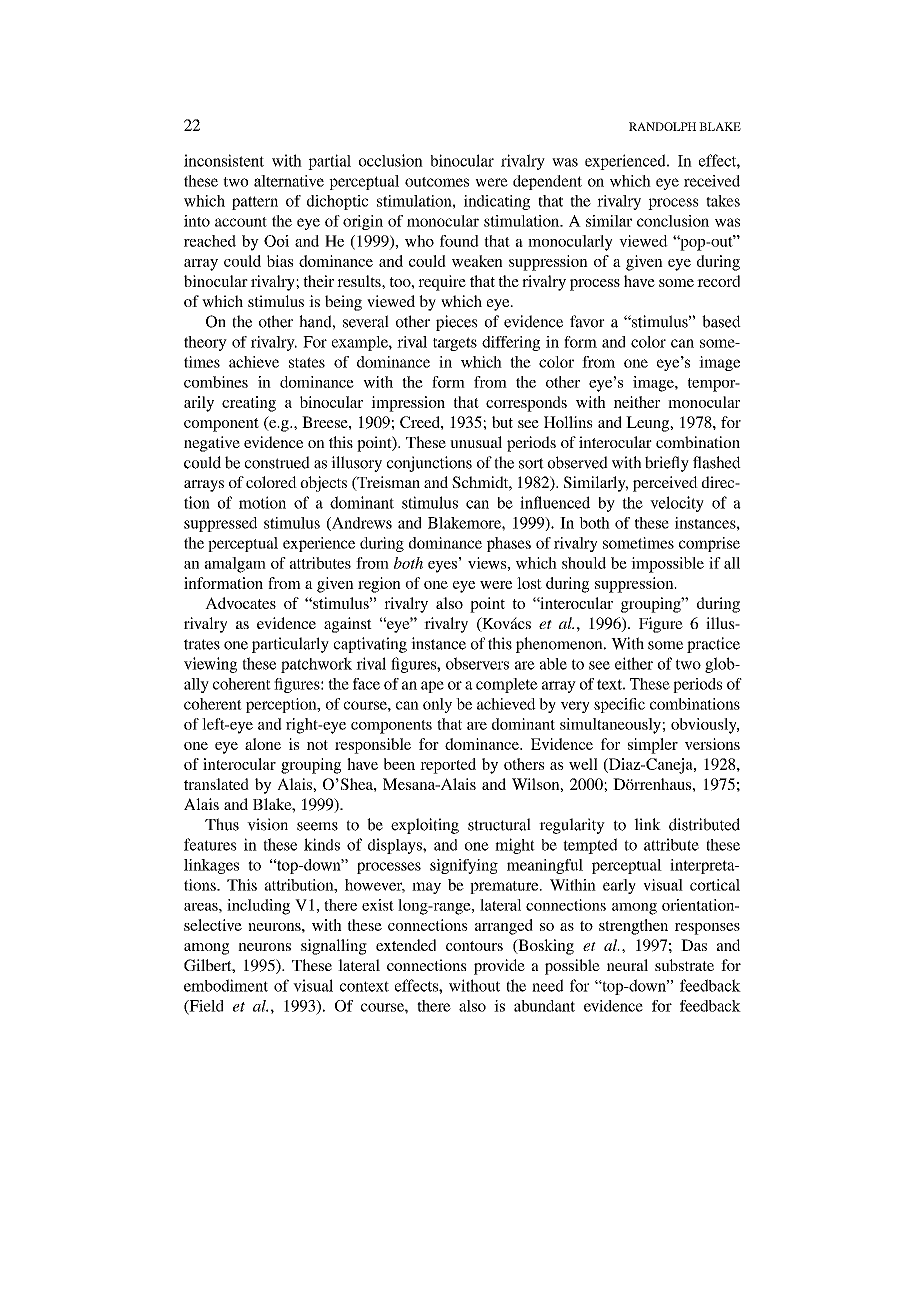 This screenshot has height=1308, width=924. I want to click on outcomes, so click(437, 182).
